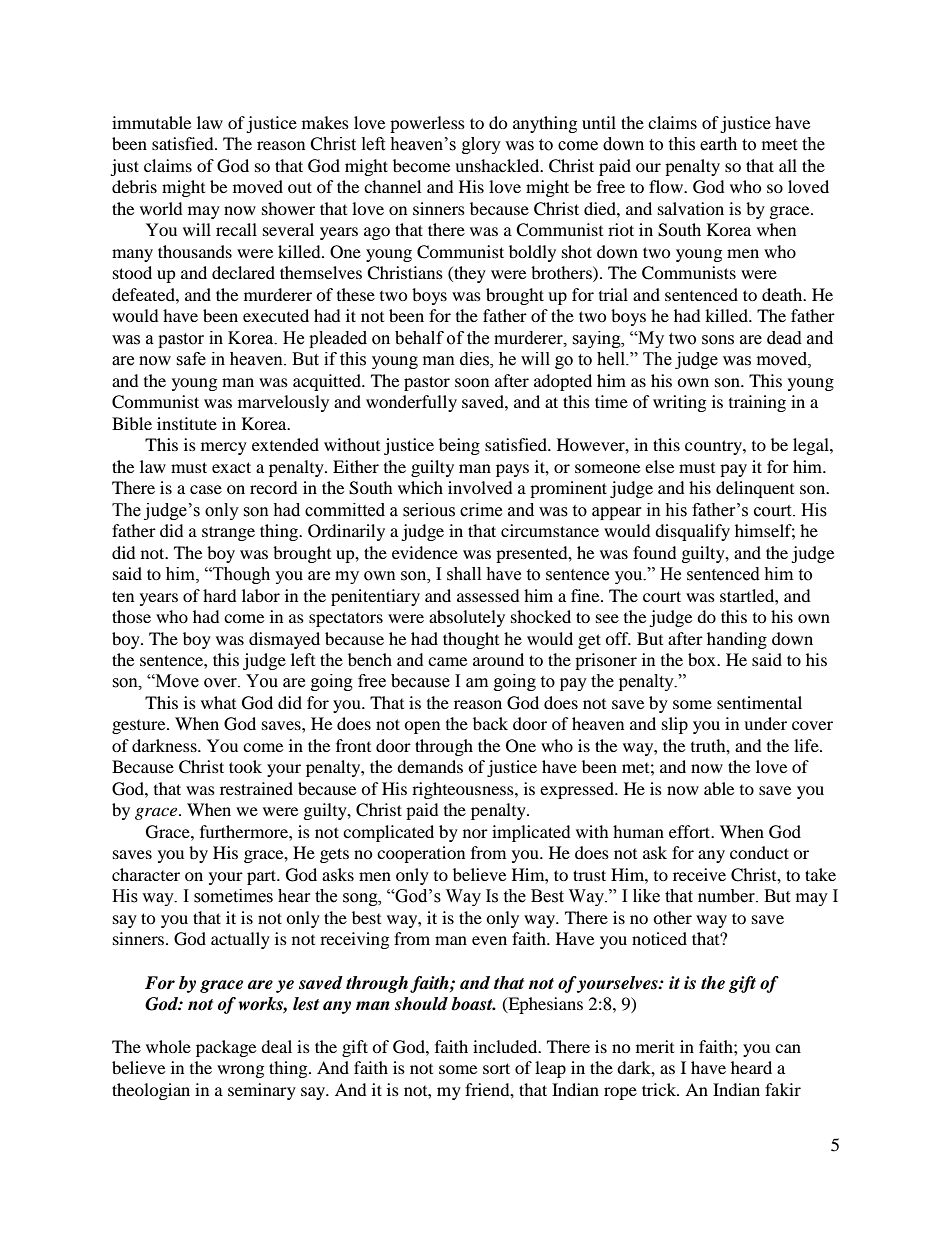 The image size is (952, 1233). I want to click on hard, so click(219, 595).
